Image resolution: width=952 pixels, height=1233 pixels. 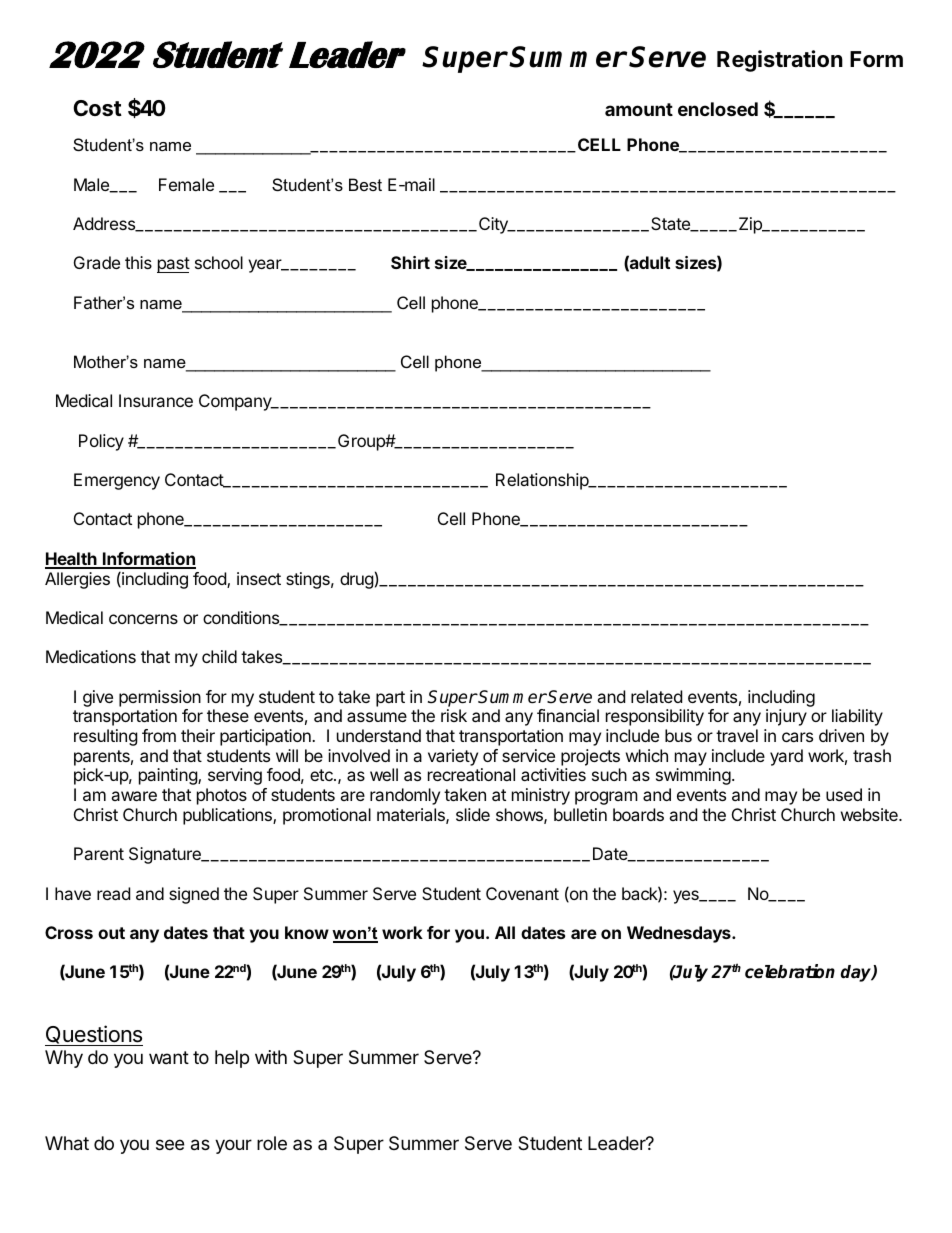 I want to click on related, so click(x=656, y=696).
